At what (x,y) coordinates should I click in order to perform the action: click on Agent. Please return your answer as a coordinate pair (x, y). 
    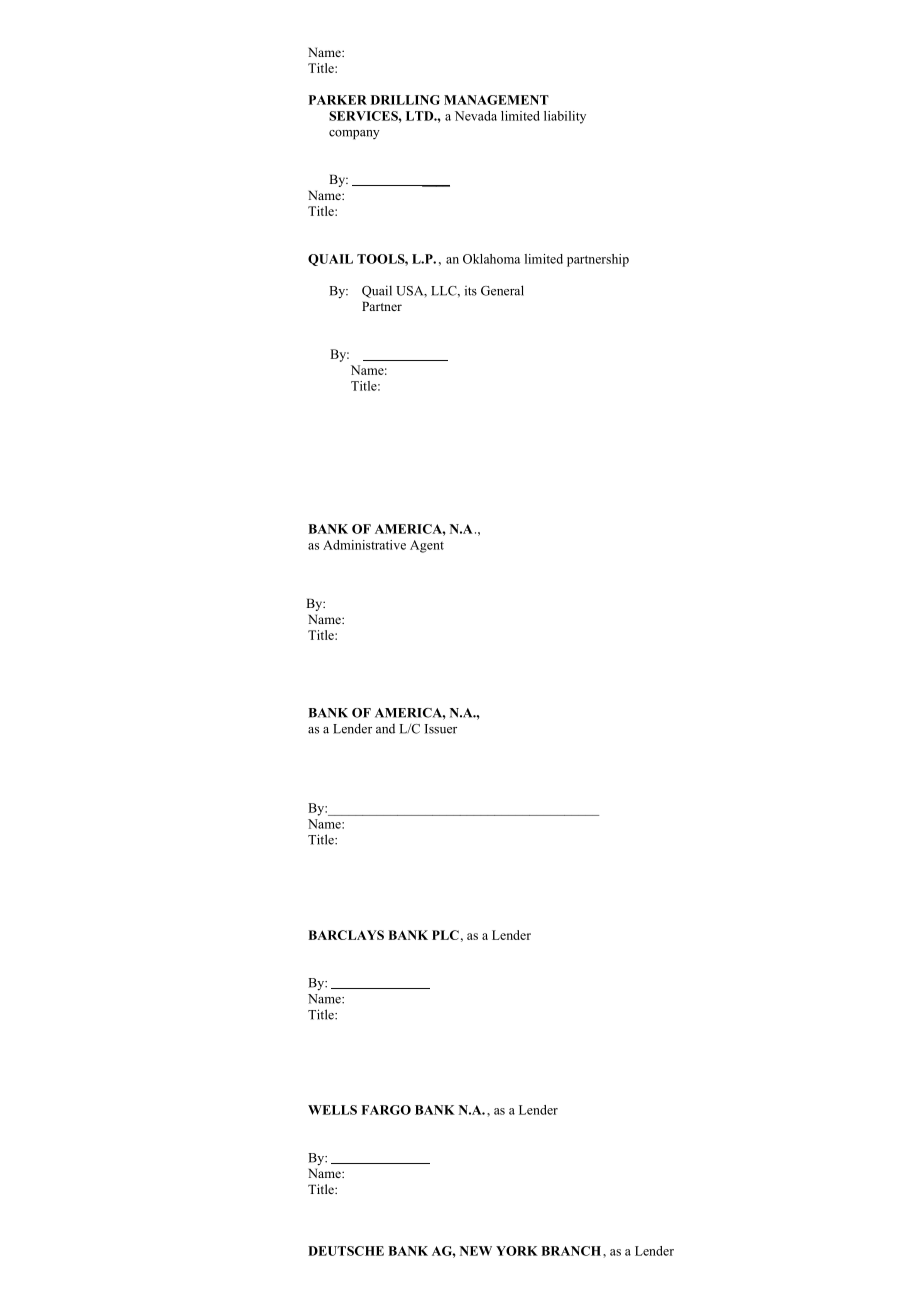
    Looking at the image, I should click on (427, 546).
